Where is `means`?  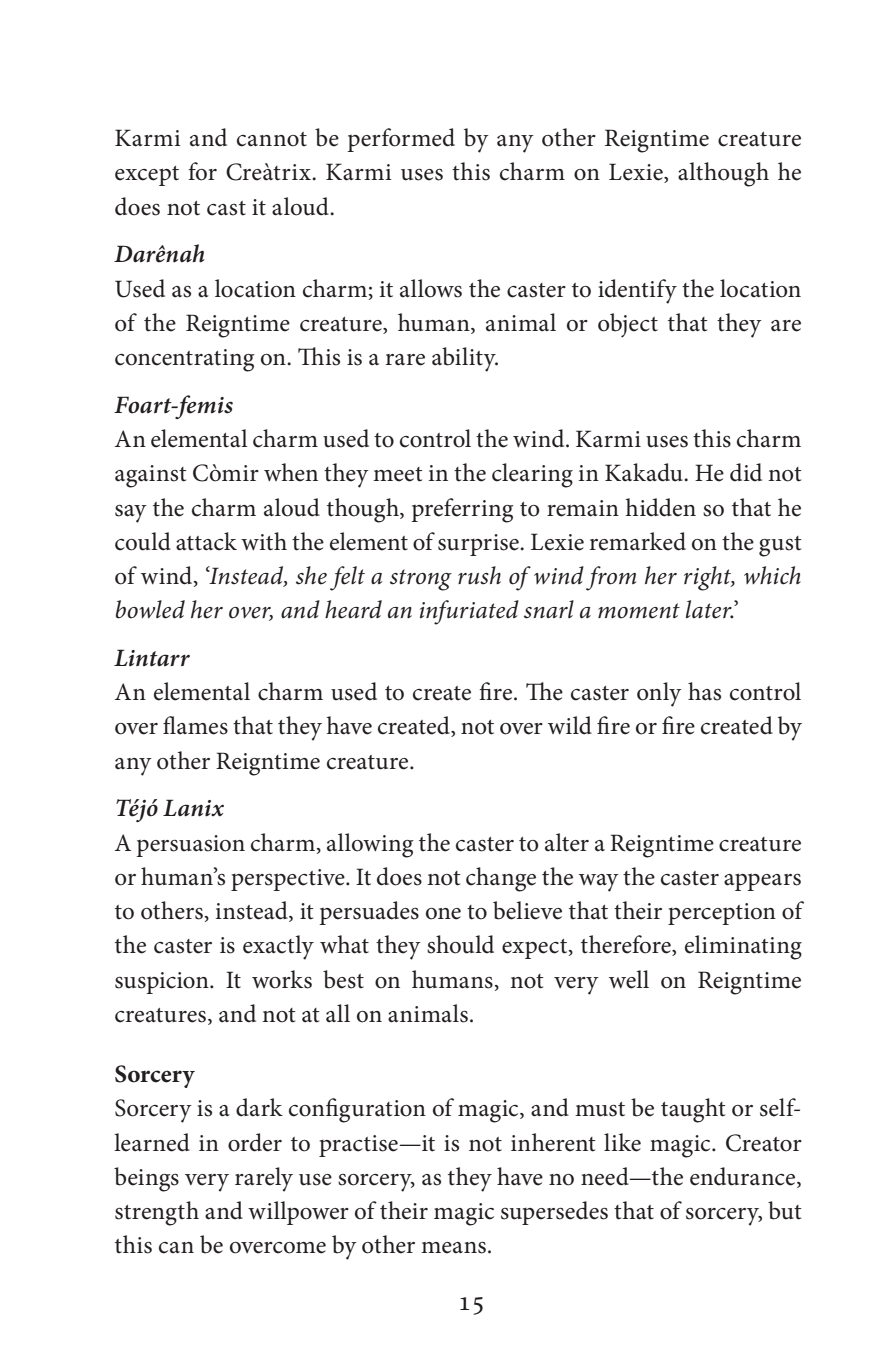
means is located at coordinates (453, 1248).
